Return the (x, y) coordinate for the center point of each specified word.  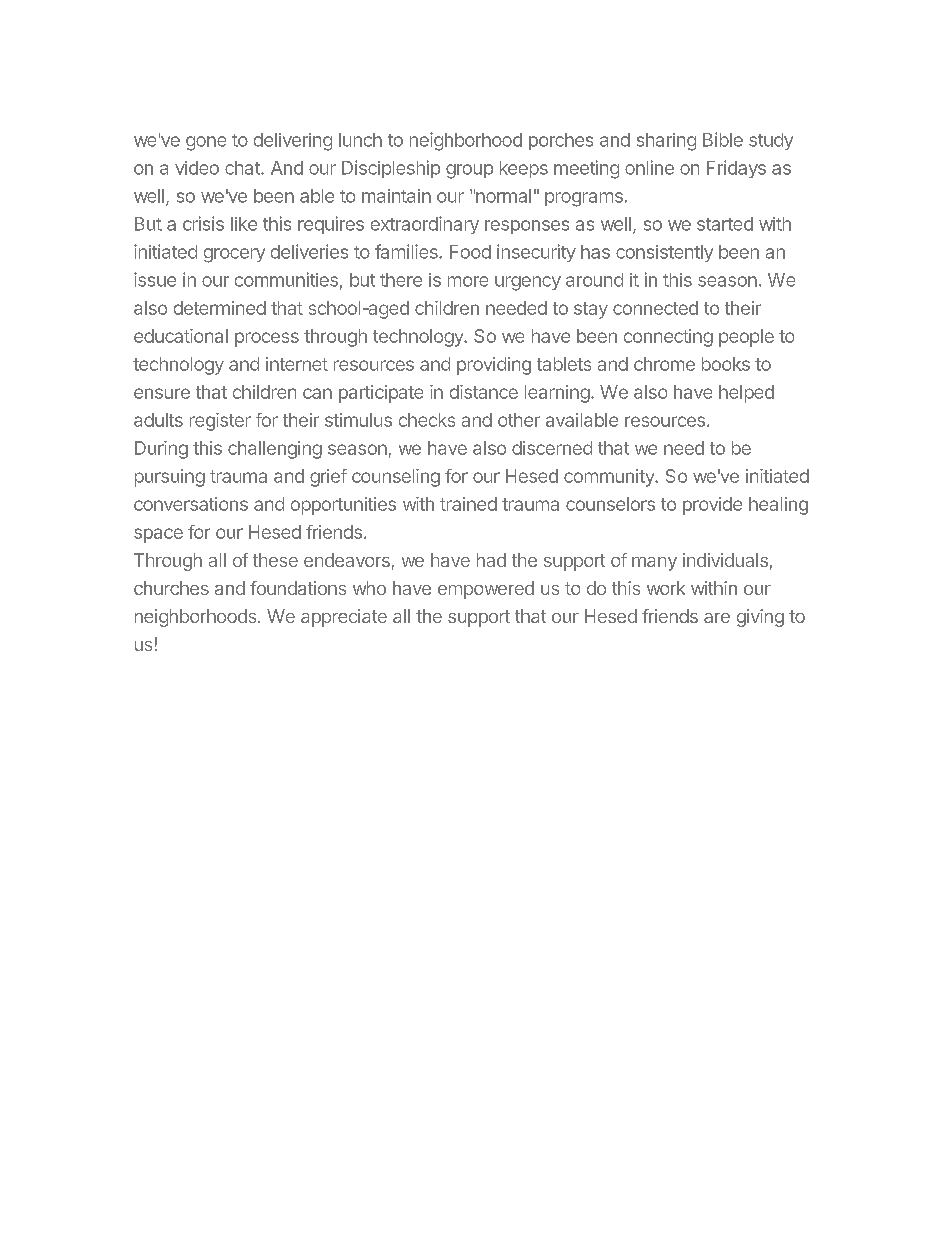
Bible (723, 139)
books (726, 364)
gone (206, 143)
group (469, 171)
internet (297, 364)
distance (484, 392)
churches (171, 588)
